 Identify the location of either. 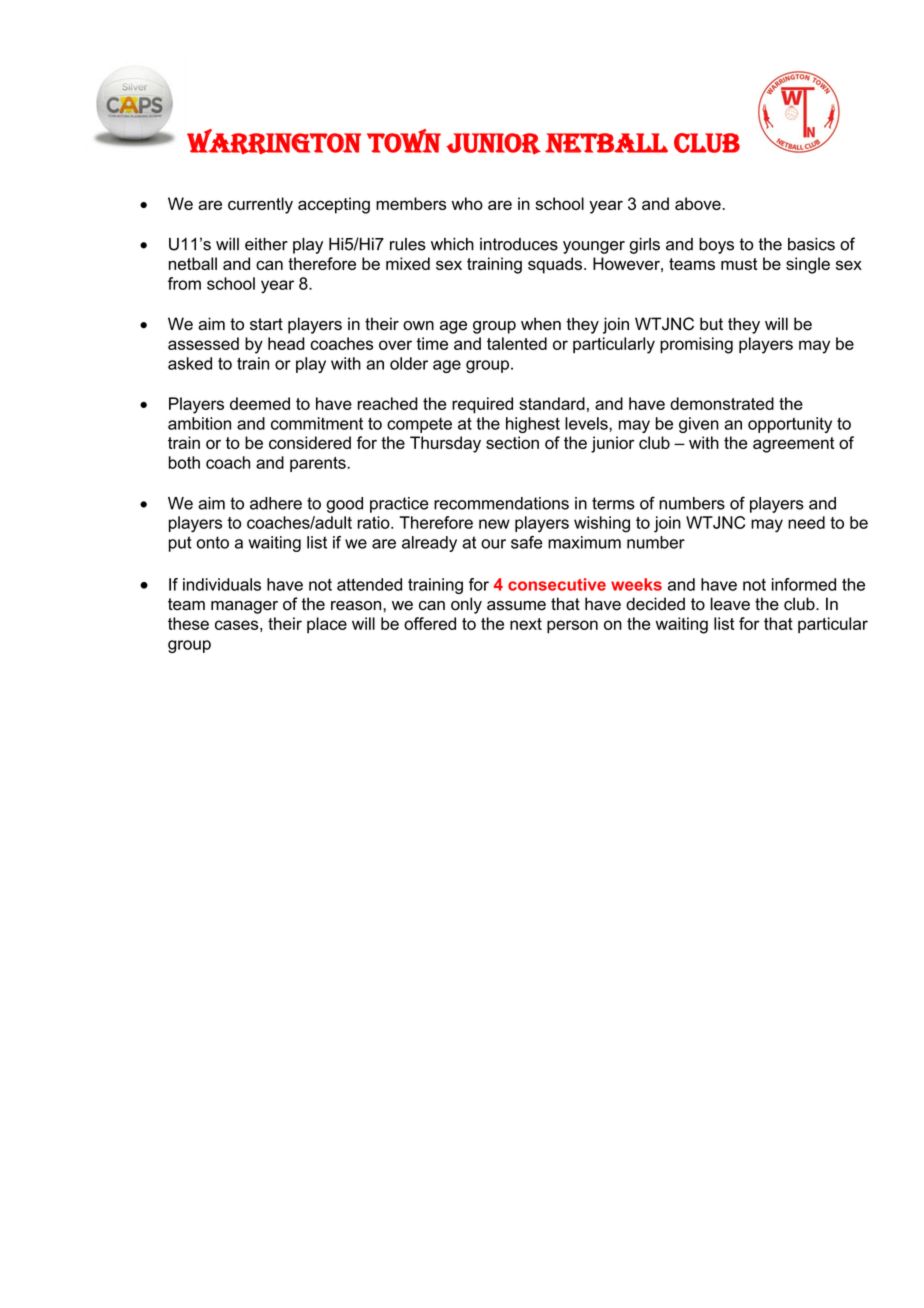
(266, 244).
